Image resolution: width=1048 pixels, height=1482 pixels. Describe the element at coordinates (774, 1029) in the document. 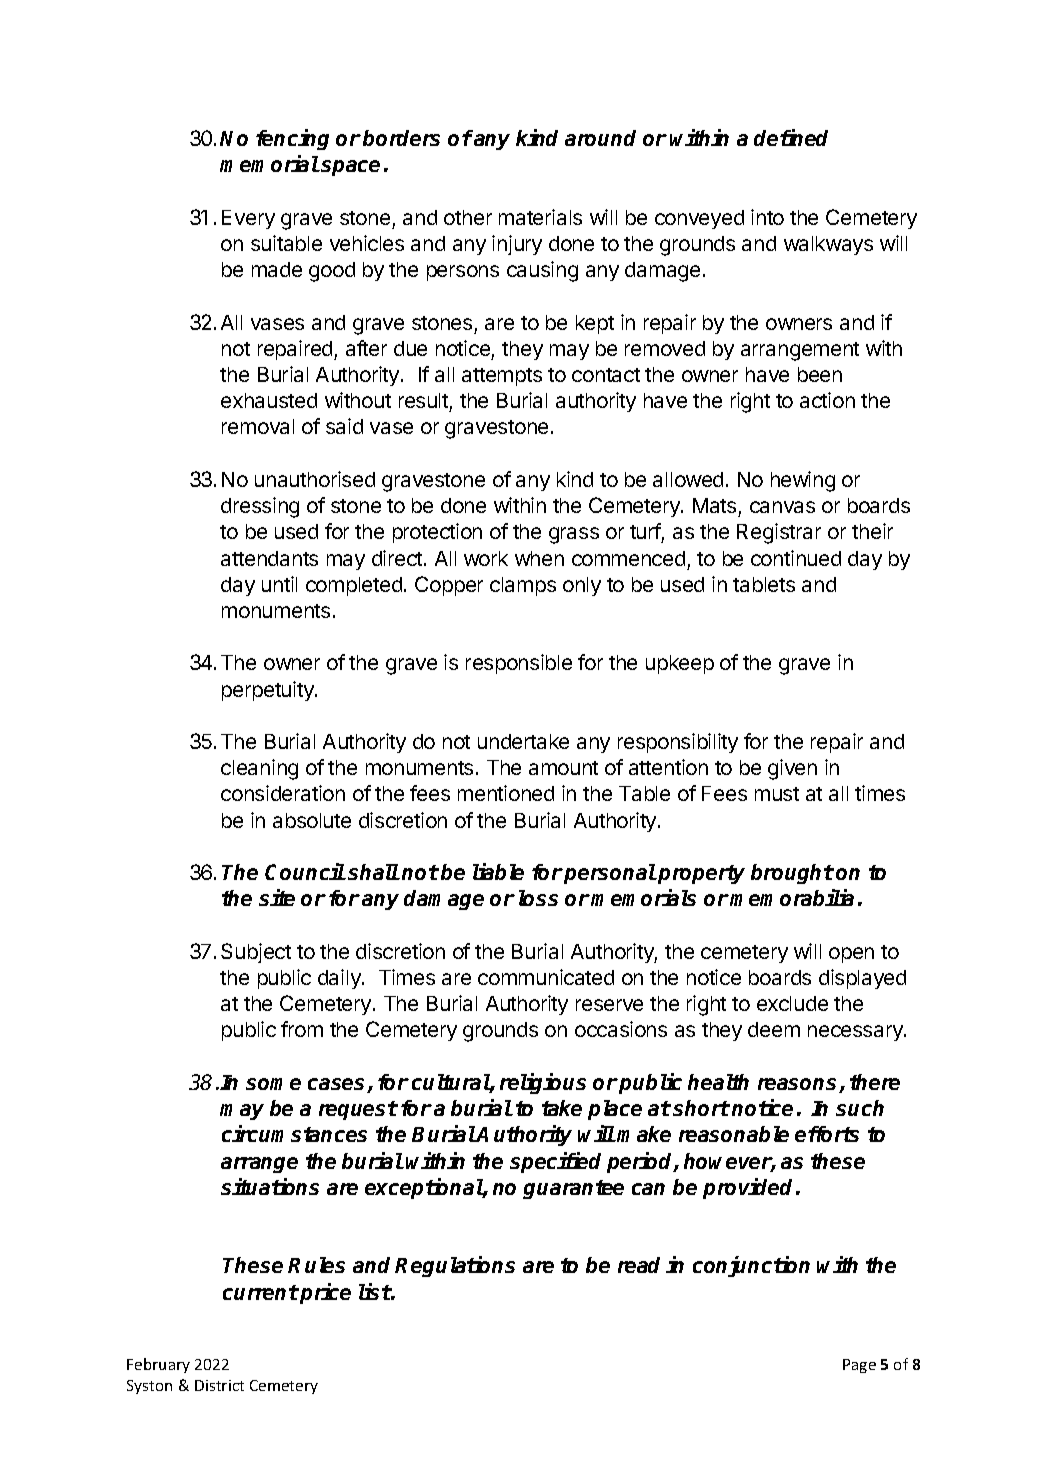

I see `deem` at that location.
